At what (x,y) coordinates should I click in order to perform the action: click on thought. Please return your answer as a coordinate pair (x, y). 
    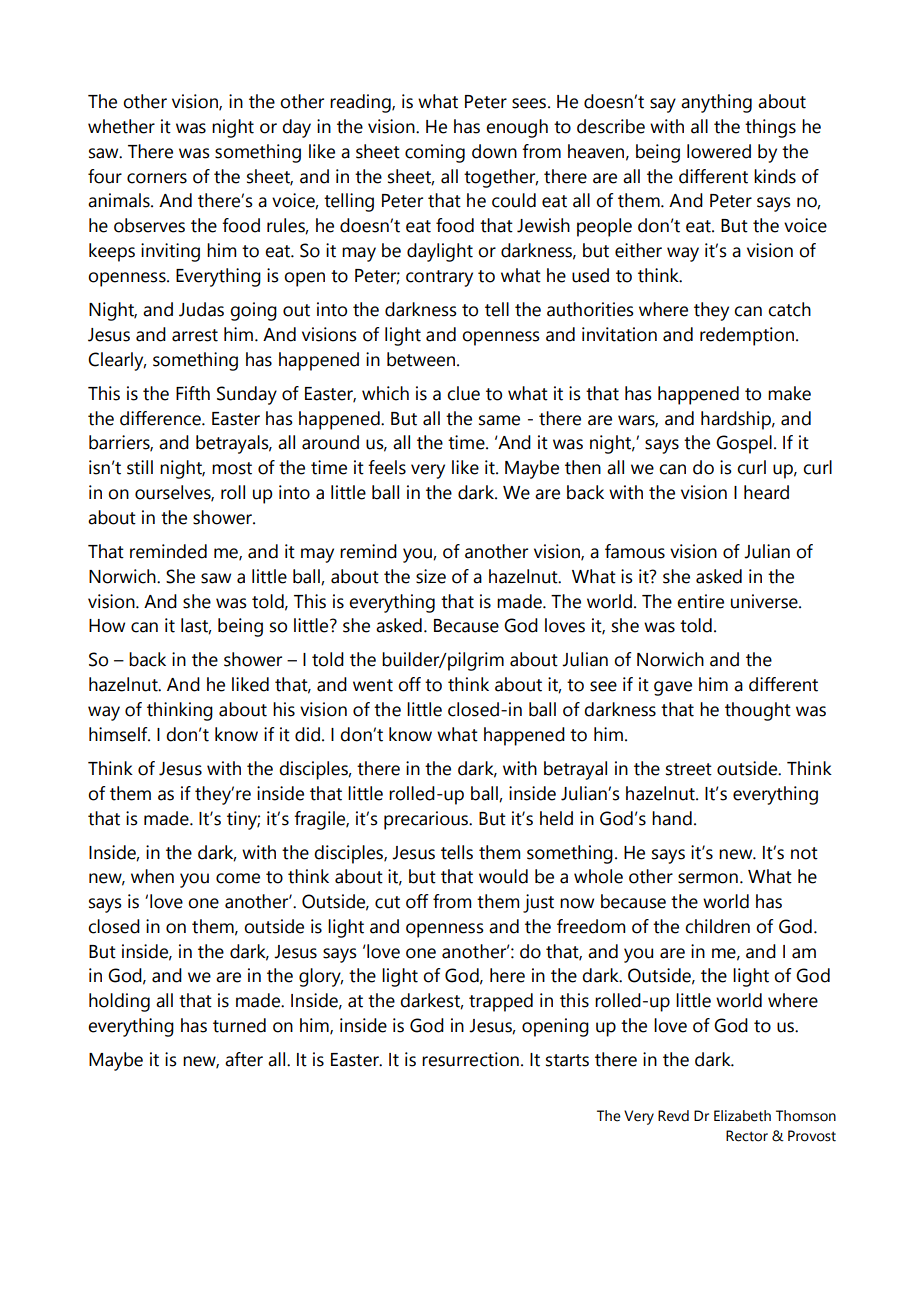
    Looking at the image, I should click on (758, 711).
